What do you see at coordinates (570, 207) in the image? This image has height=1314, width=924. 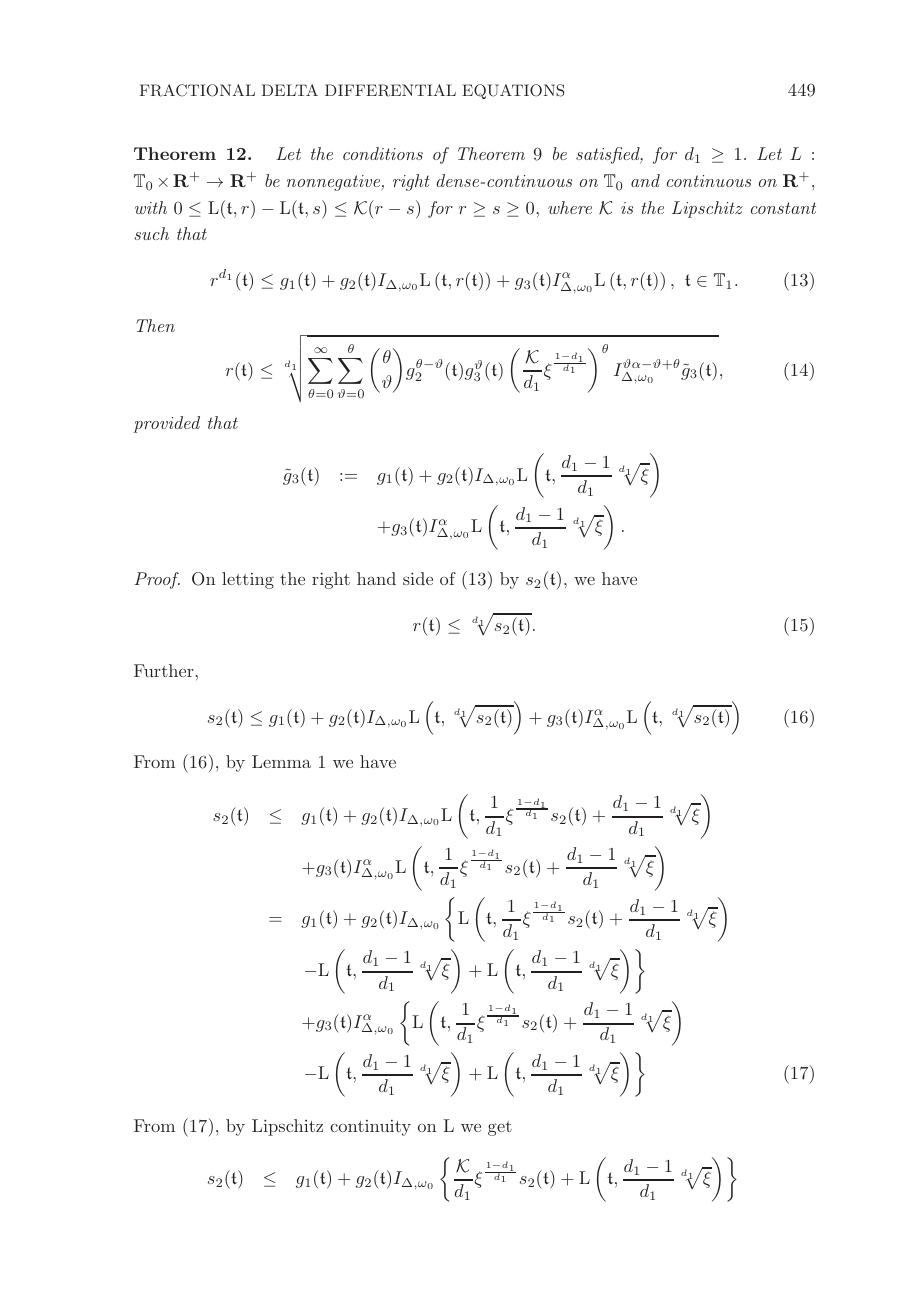 I see `where` at bounding box center [570, 207].
